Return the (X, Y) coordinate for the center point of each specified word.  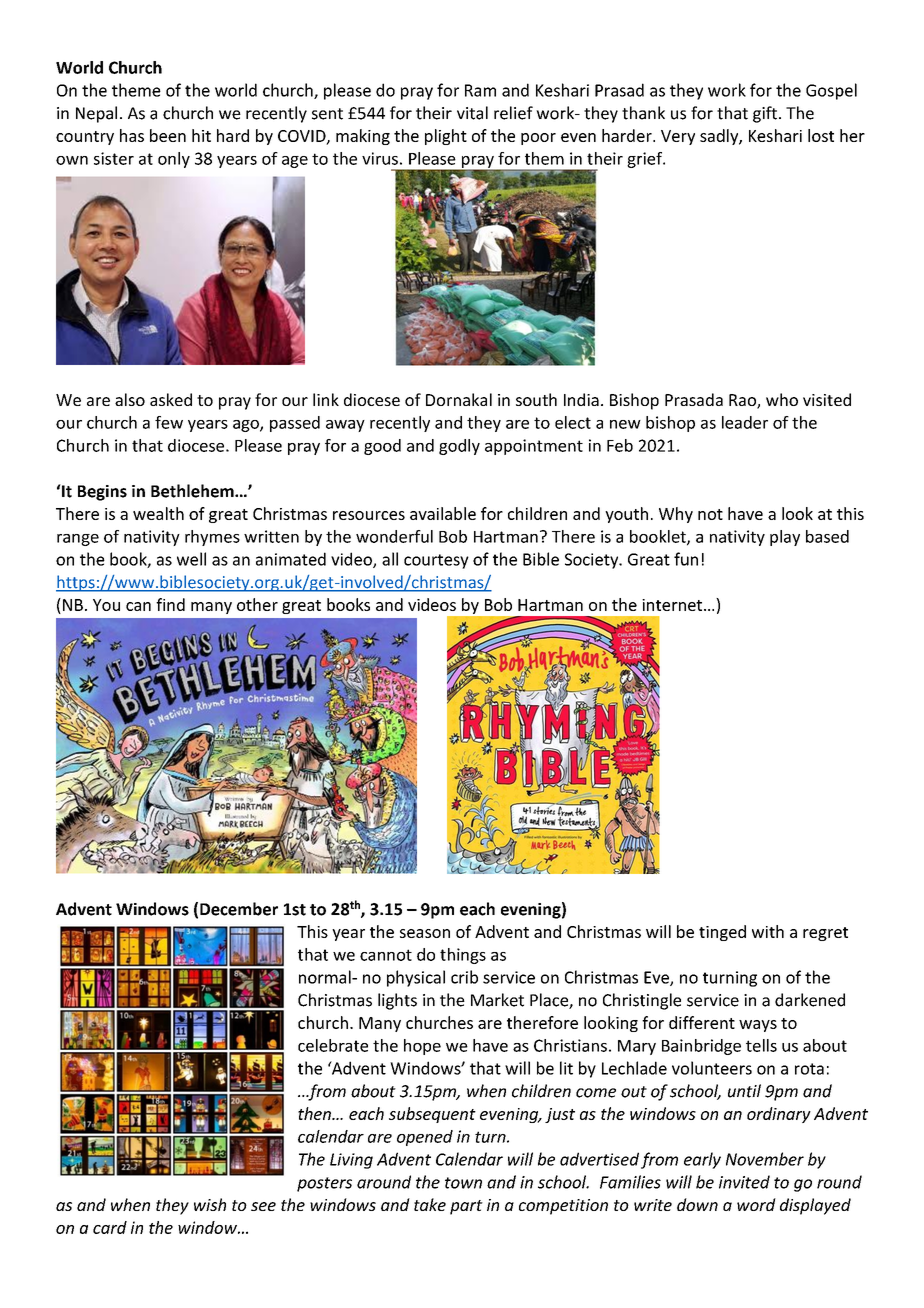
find (170, 604)
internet (673, 605)
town (463, 1183)
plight (446, 137)
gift (765, 114)
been (168, 135)
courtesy (436, 561)
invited (744, 1182)
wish (210, 1204)
